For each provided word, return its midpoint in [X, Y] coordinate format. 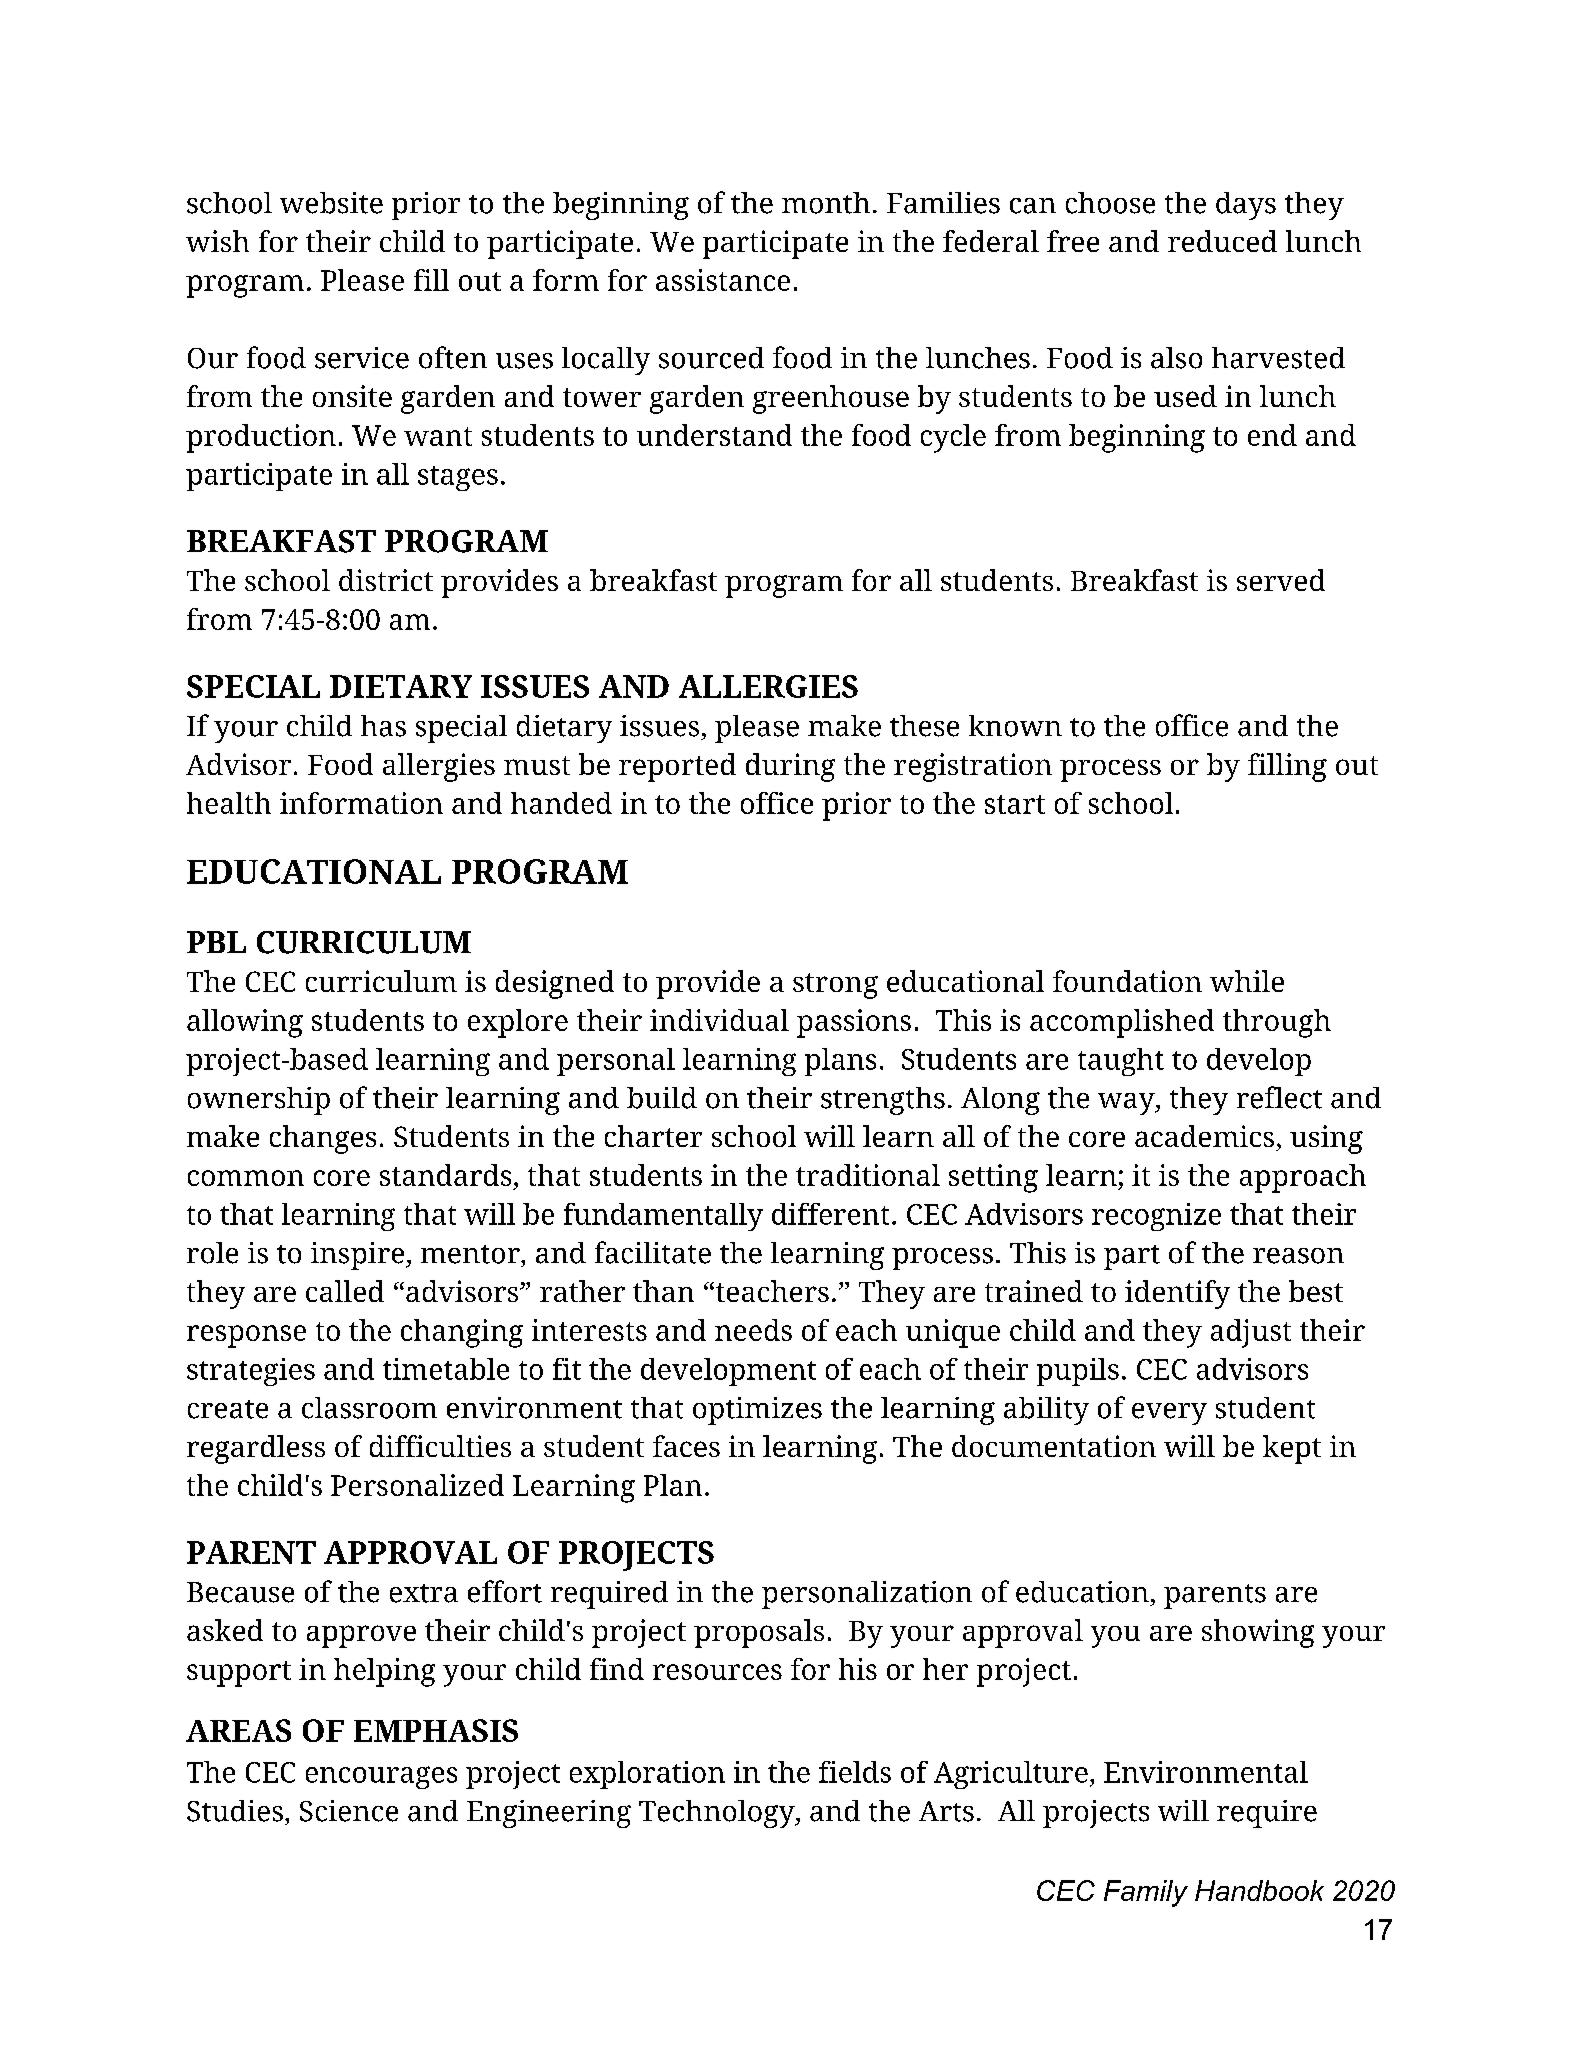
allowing [245, 1023]
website [331, 203]
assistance [723, 280]
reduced [1222, 241]
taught [1121, 1062]
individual [719, 1020]
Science [349, 1811]
